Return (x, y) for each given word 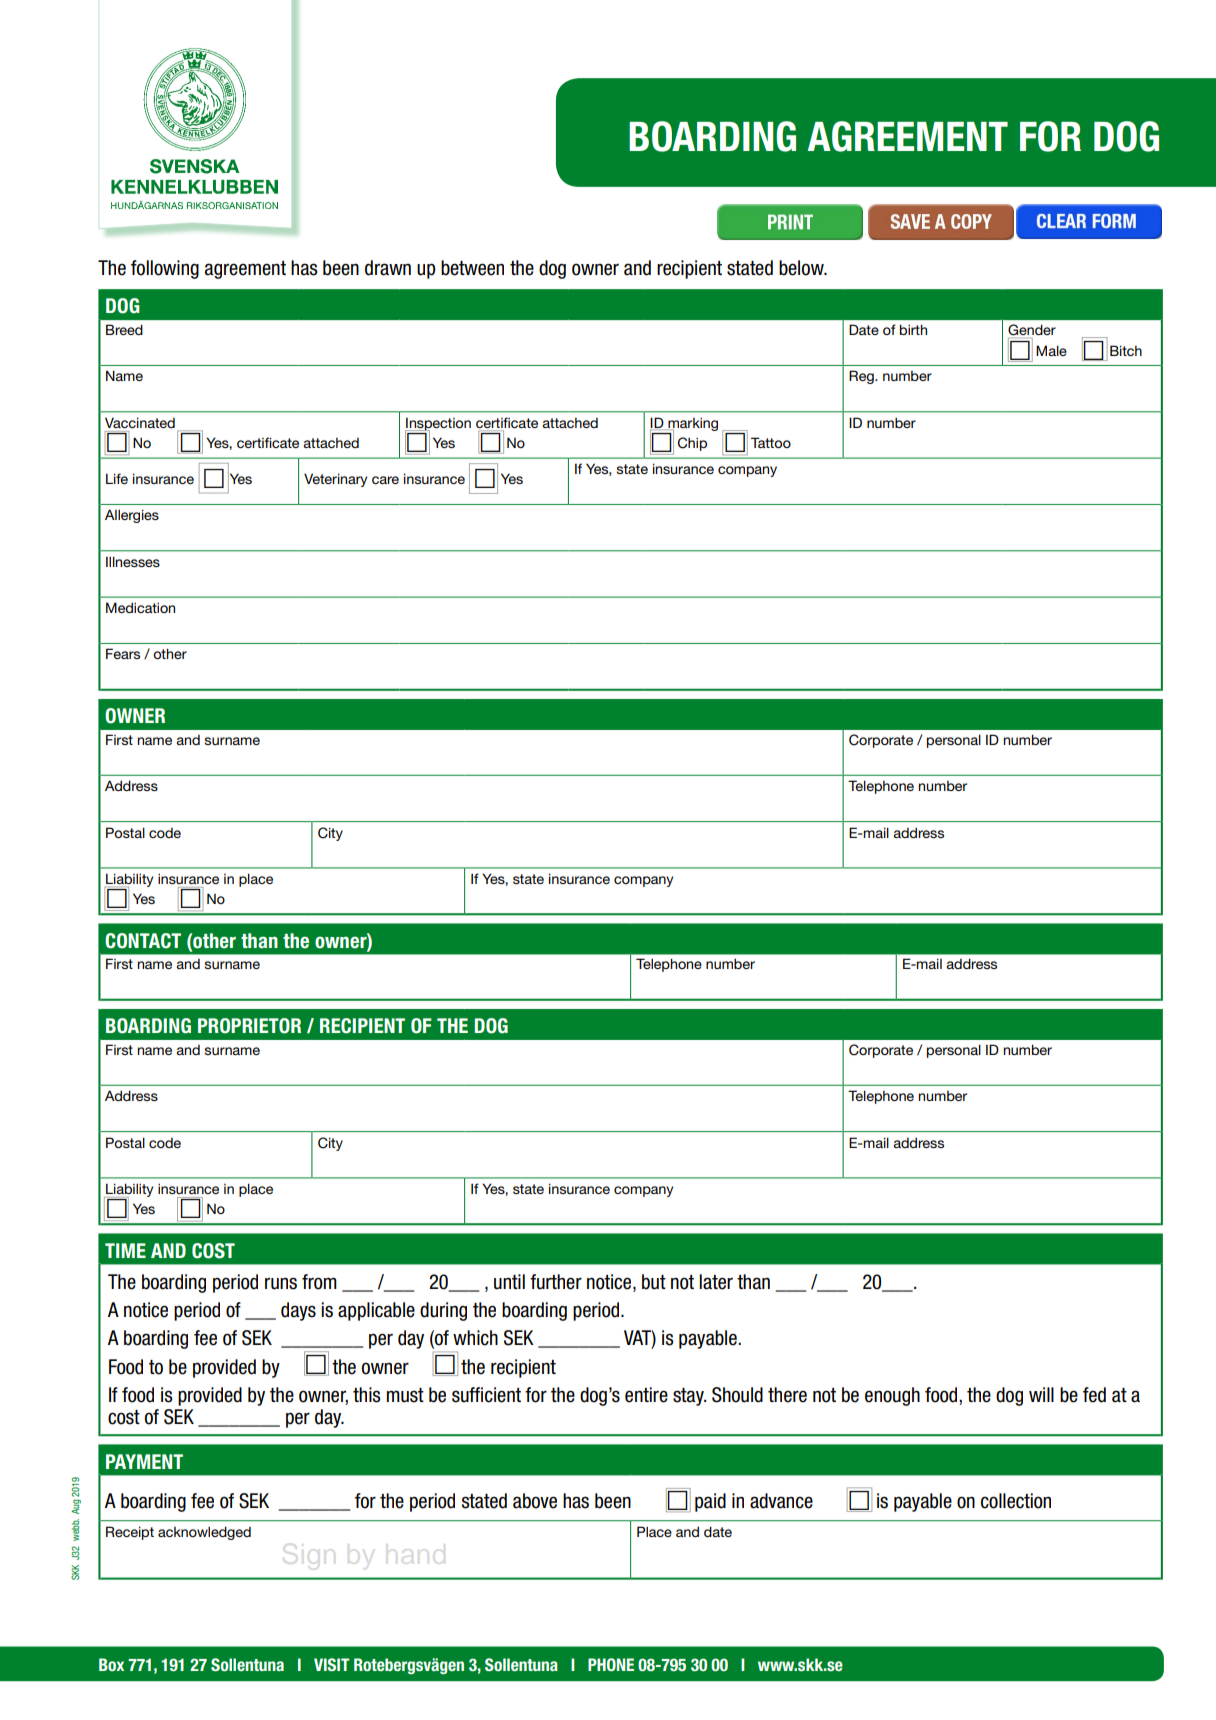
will (1041, 1394)
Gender (1032, 330)
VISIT (332, 1664)
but (654, 1282)
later (716, 1282)
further (556, 1282)
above (535, 1501)
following (165, 269)
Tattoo (771, 442)
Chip (692, 444)
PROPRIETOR (249, 1026)
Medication (140, 607)
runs (281, 1283)
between (472, 268)
